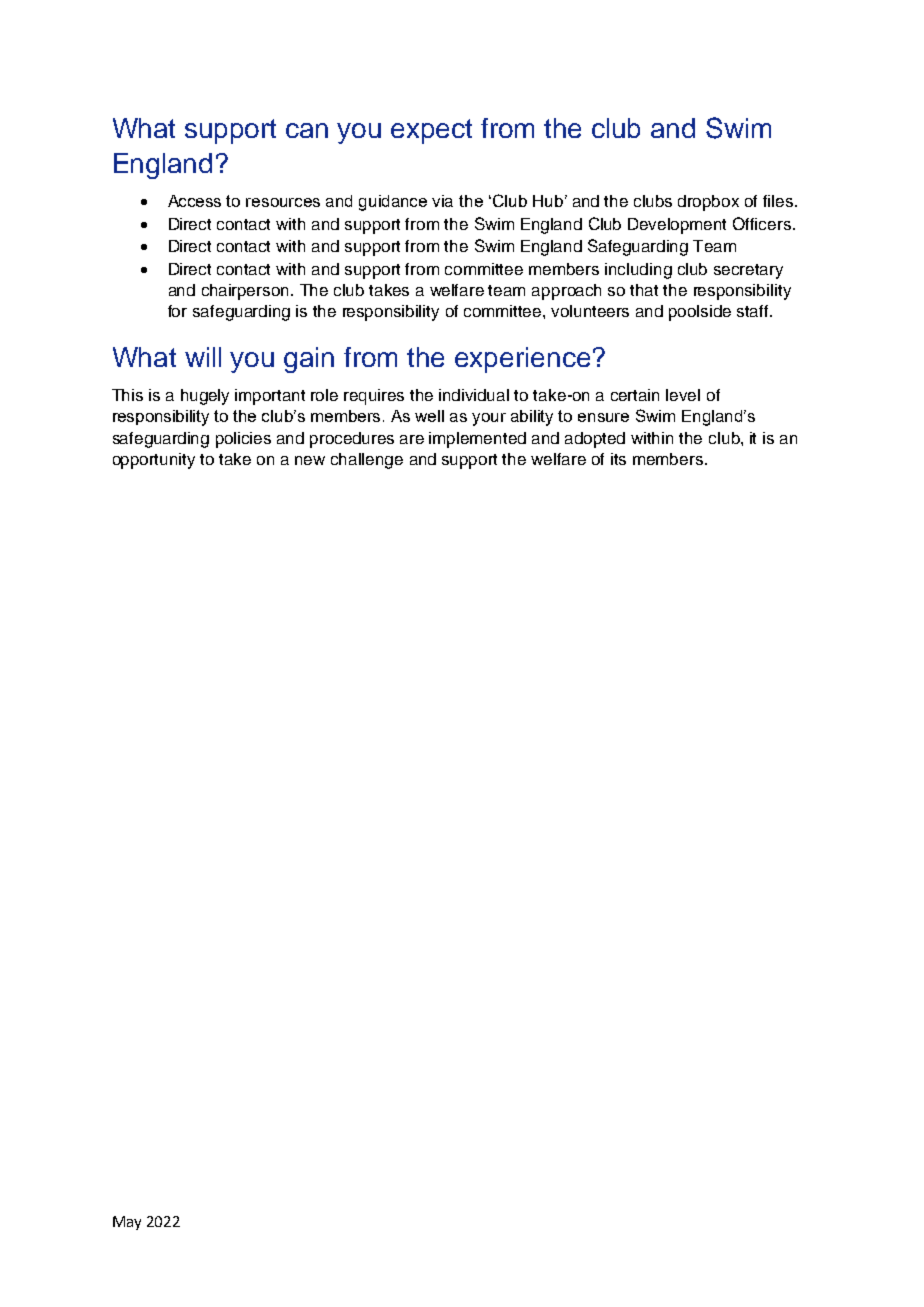 The width and height of the page is (924, 1307). I want to click on expect, so click(431, 131).
